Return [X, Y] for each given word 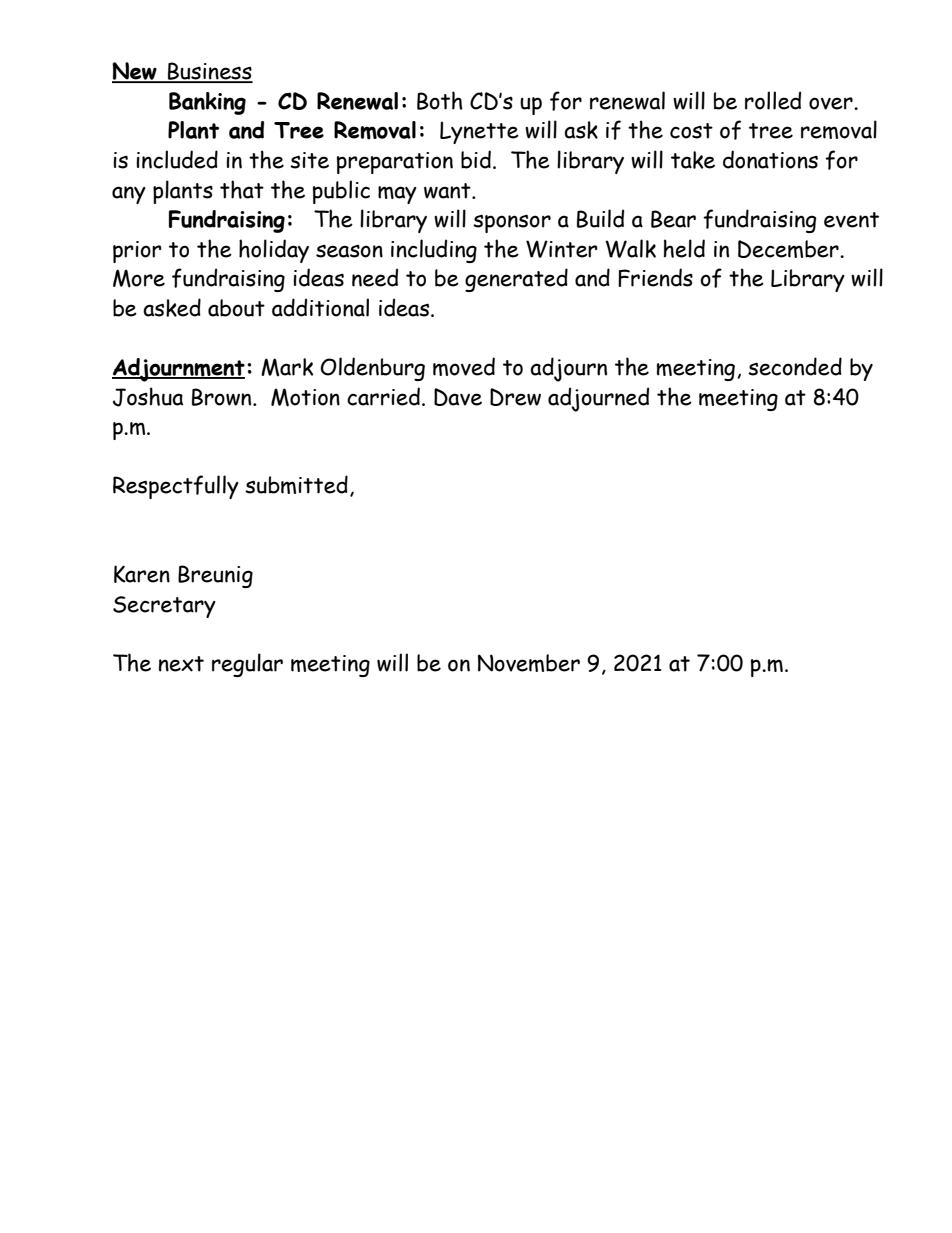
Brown [223, 397]
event [851, 220]
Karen [142, 574]
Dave [458, 397]
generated [516, 280]
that [242, 189]
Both [440, 100]
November [529, 663]
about [236, 308]
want [448, 191]
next [181, 664]
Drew [515, 397]
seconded [795, 366]
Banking [207, 103]
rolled [773, 100]
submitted [296, 484]
